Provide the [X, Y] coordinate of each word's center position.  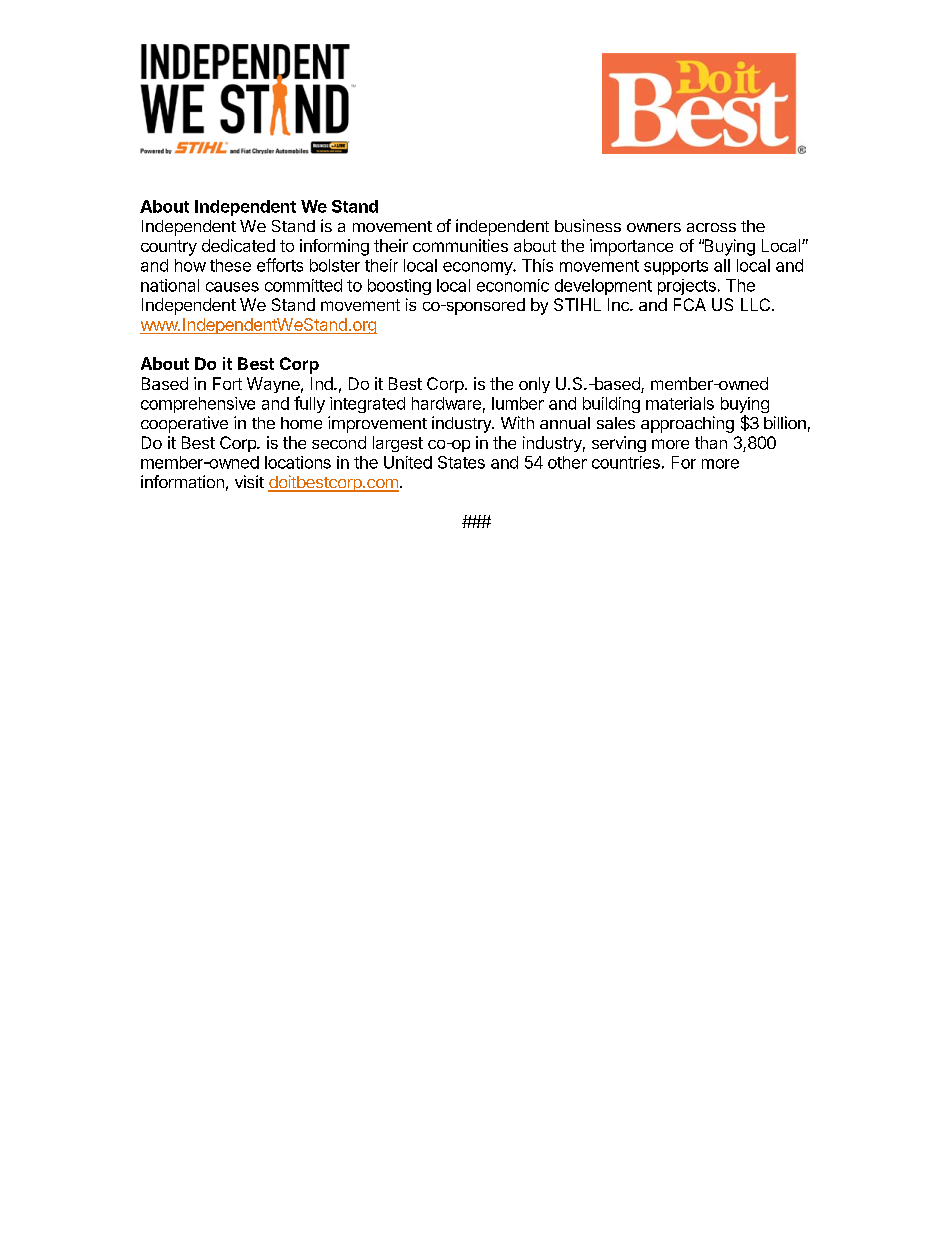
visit [249, 481]
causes [232, 287]
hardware [446, 403]
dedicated [238, 245]
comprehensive [198, 405]
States [461, 462]
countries [626, 462]
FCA [690, 304]
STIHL [577, 304]
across [711, 227]
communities [460, 245]
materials [680, 403]
